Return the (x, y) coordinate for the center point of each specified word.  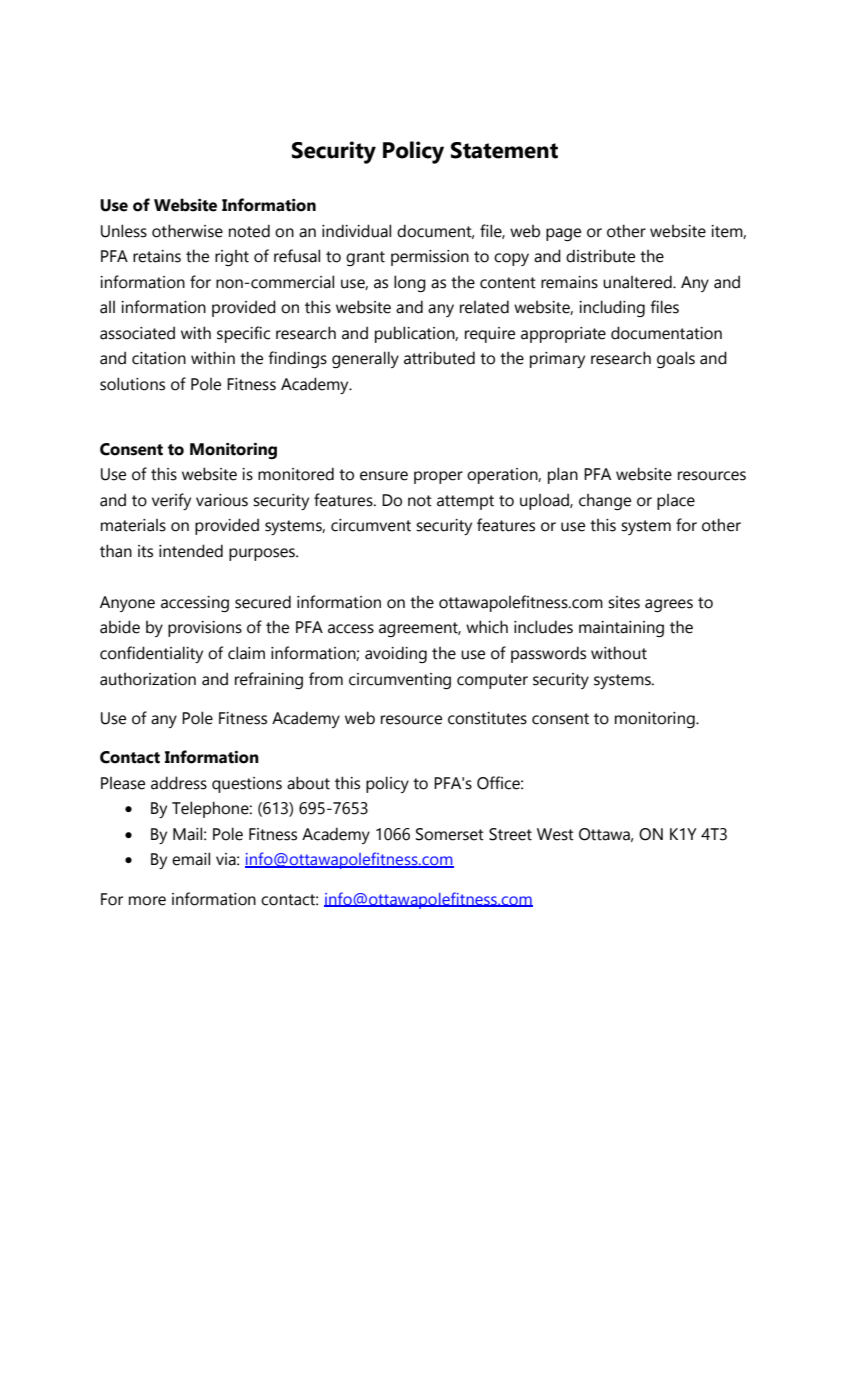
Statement (504, 150)
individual (356, 231)
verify (171, 501)
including (612, 308)
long (410, 283)
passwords (548, 654)
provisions (205, 629)
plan (563, 475)
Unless (124, 231)
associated (137, 333)
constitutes (487, 718)
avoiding (396, 654)
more (147, 901)
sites (624, 602)
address (179, 783)
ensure (384, 476)
